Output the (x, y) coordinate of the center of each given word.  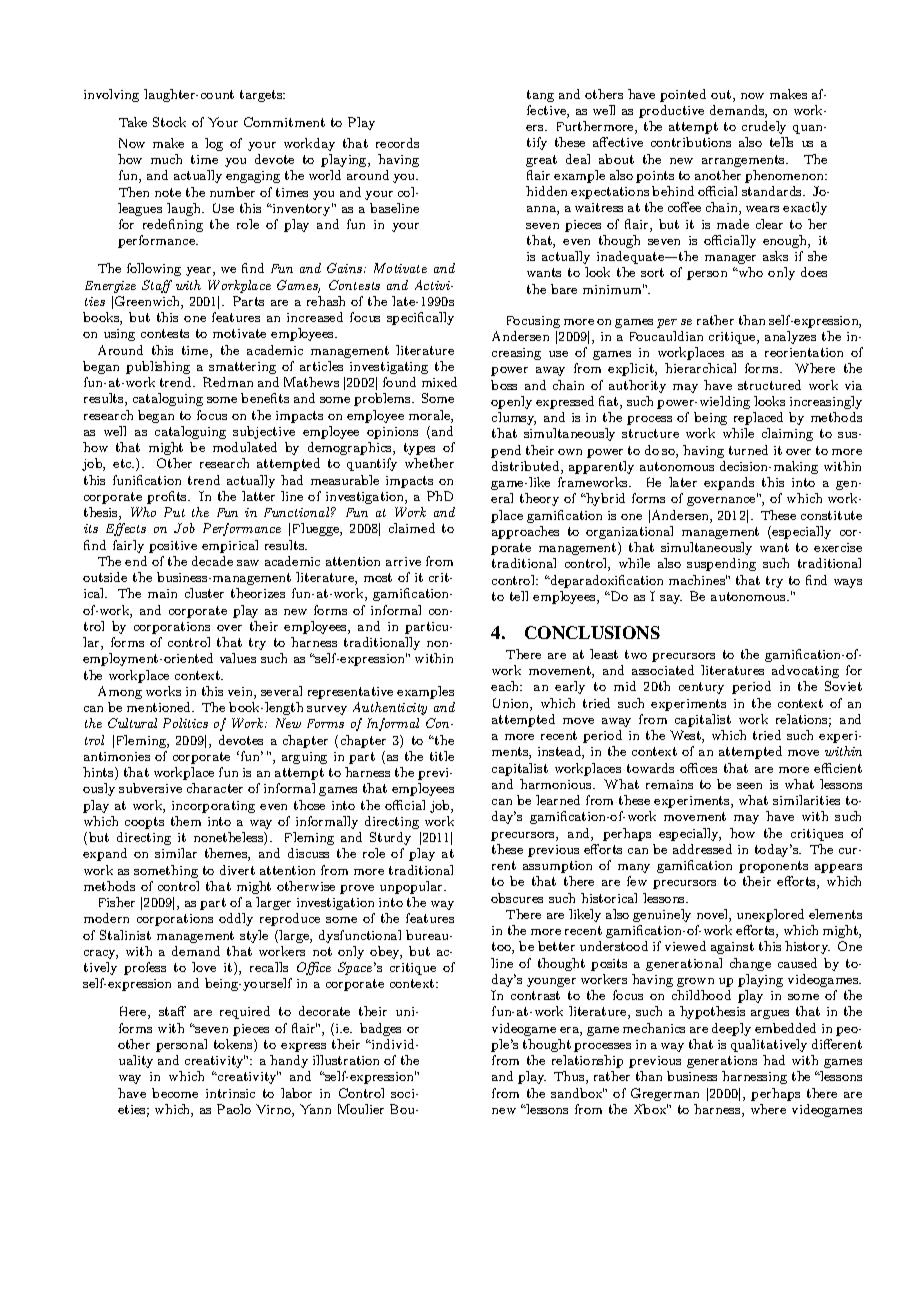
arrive (403, 561)
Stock (169, 122)
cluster (204, 593)
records (397, 143)
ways (848, 583)
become (175, 1093)
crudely (764, 127)
